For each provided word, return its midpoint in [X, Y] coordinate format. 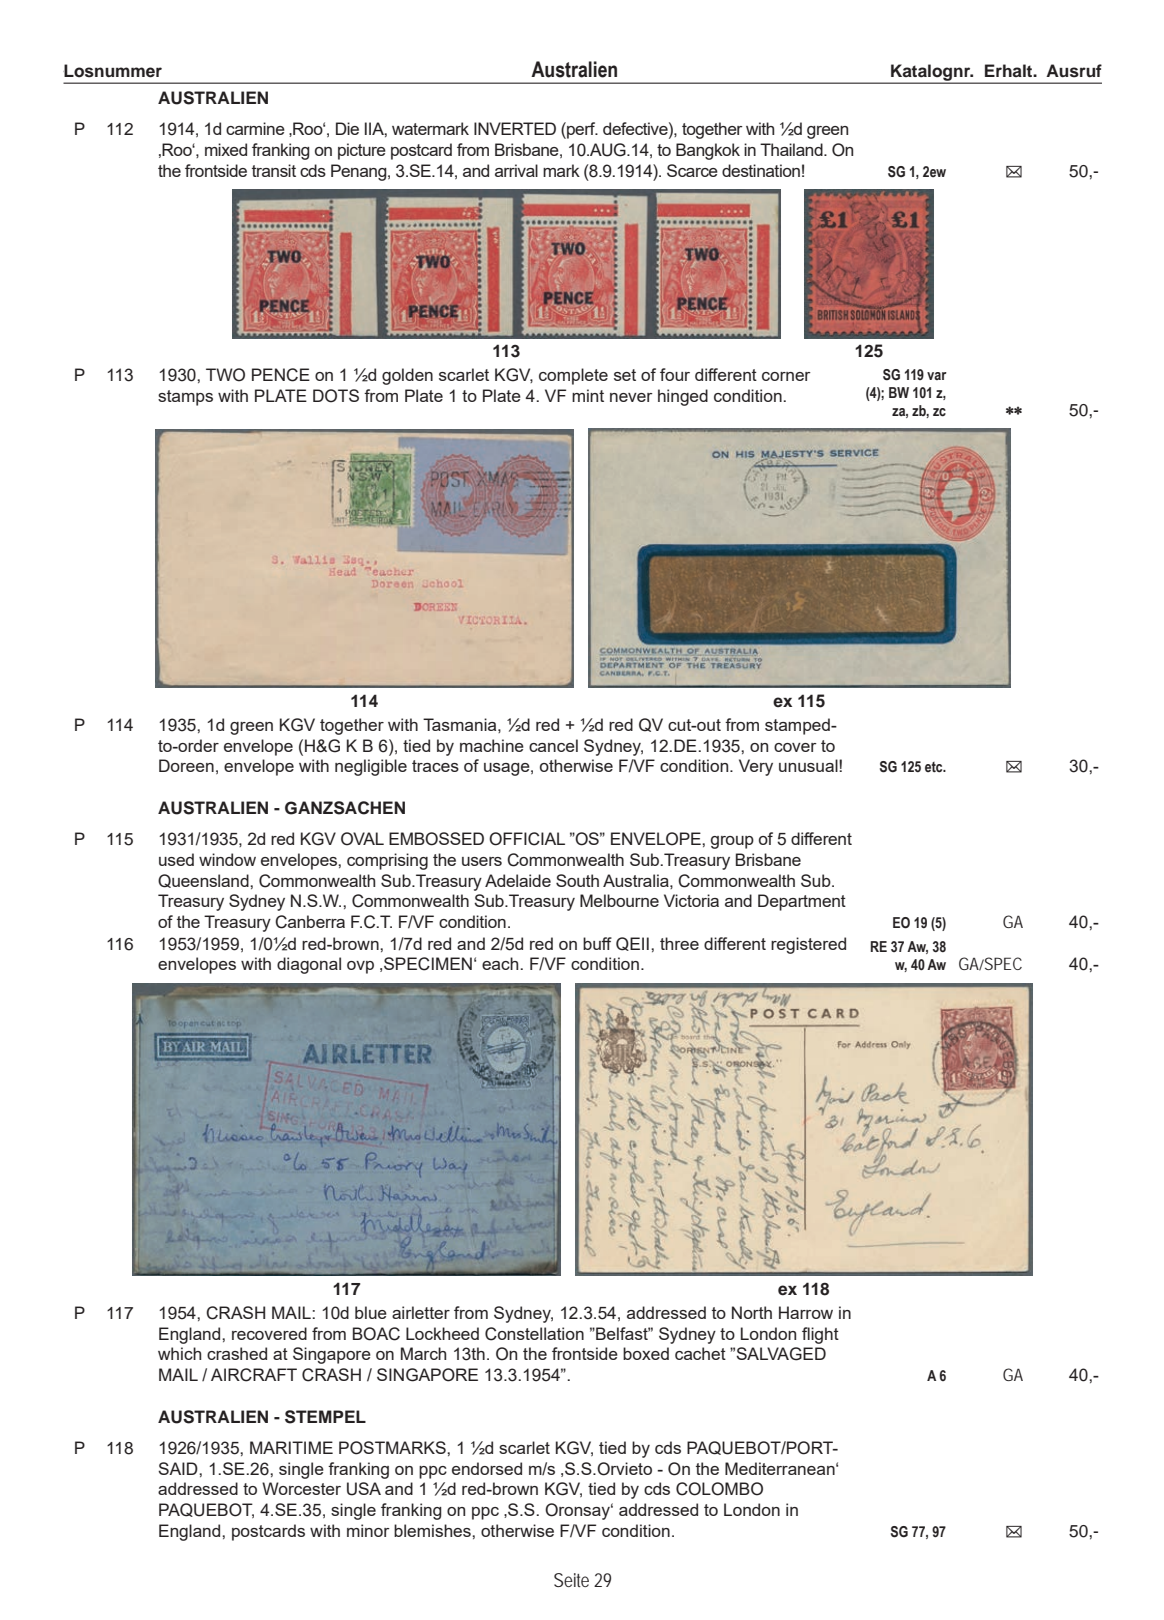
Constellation [534, 1334]
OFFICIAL [527, 839]
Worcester [301, 1488]
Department [802, 902]
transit [274, 170]
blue [371, 1312]
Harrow [806, 1312]
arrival [516, 170]
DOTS [336, 396]
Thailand [792, 149]
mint [588, 395]
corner [786, 376]
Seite [571, 1580]
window [227, 859]
